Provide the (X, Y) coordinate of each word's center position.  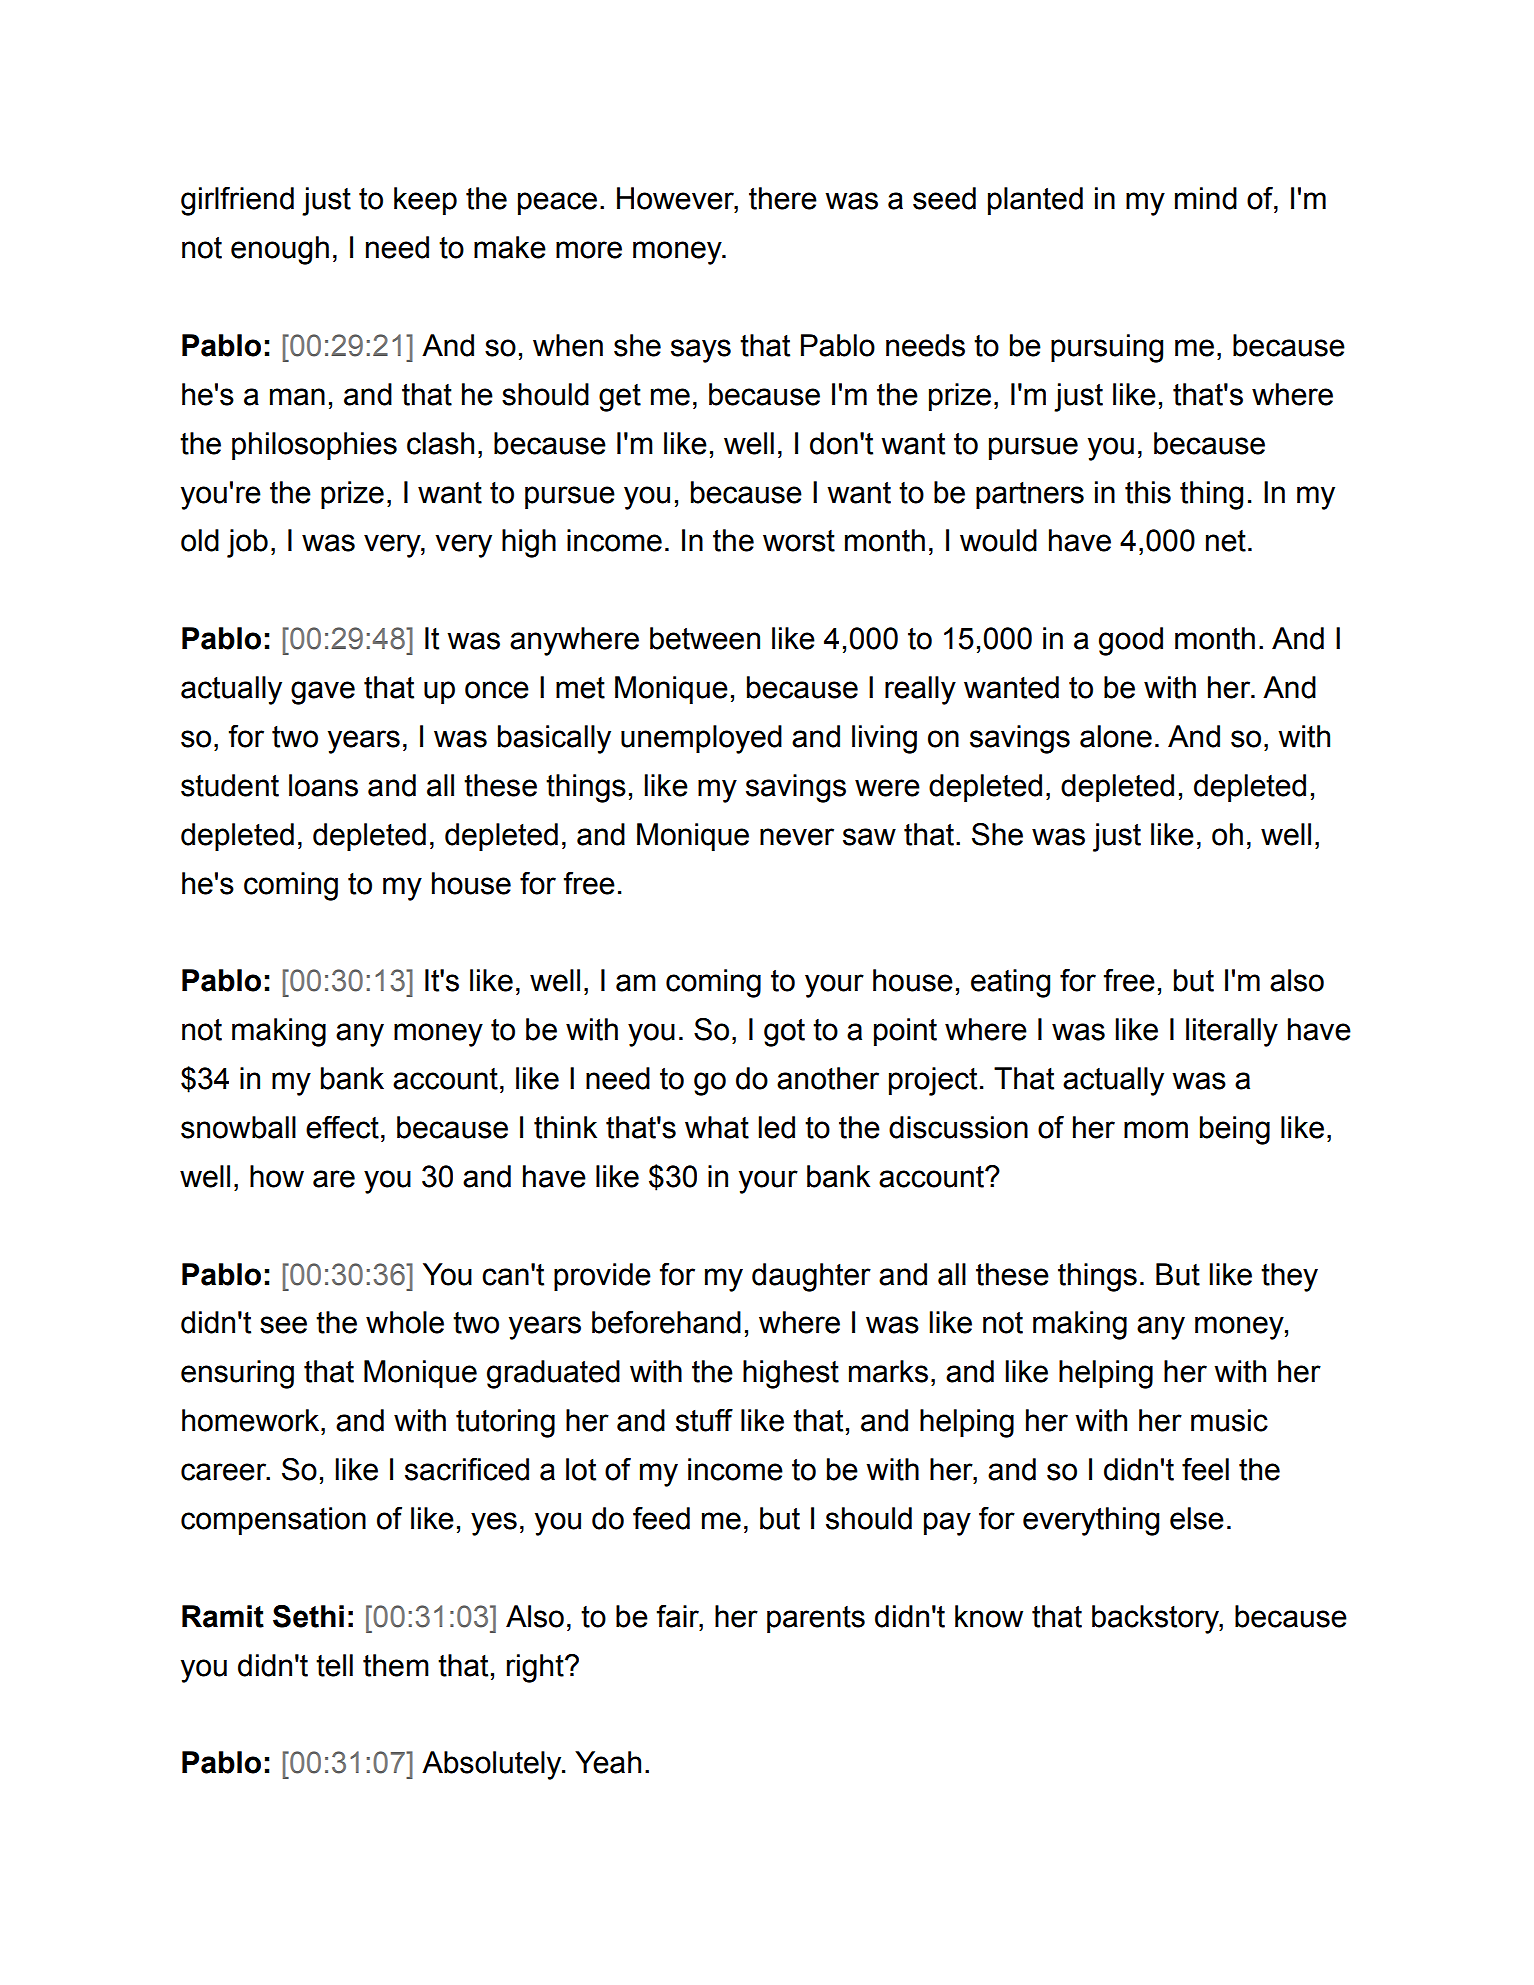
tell (334, 1665)
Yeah (608, 1762)
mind (1206, 198)
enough (280, 250)
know (989, 1616)
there (783, 198)
